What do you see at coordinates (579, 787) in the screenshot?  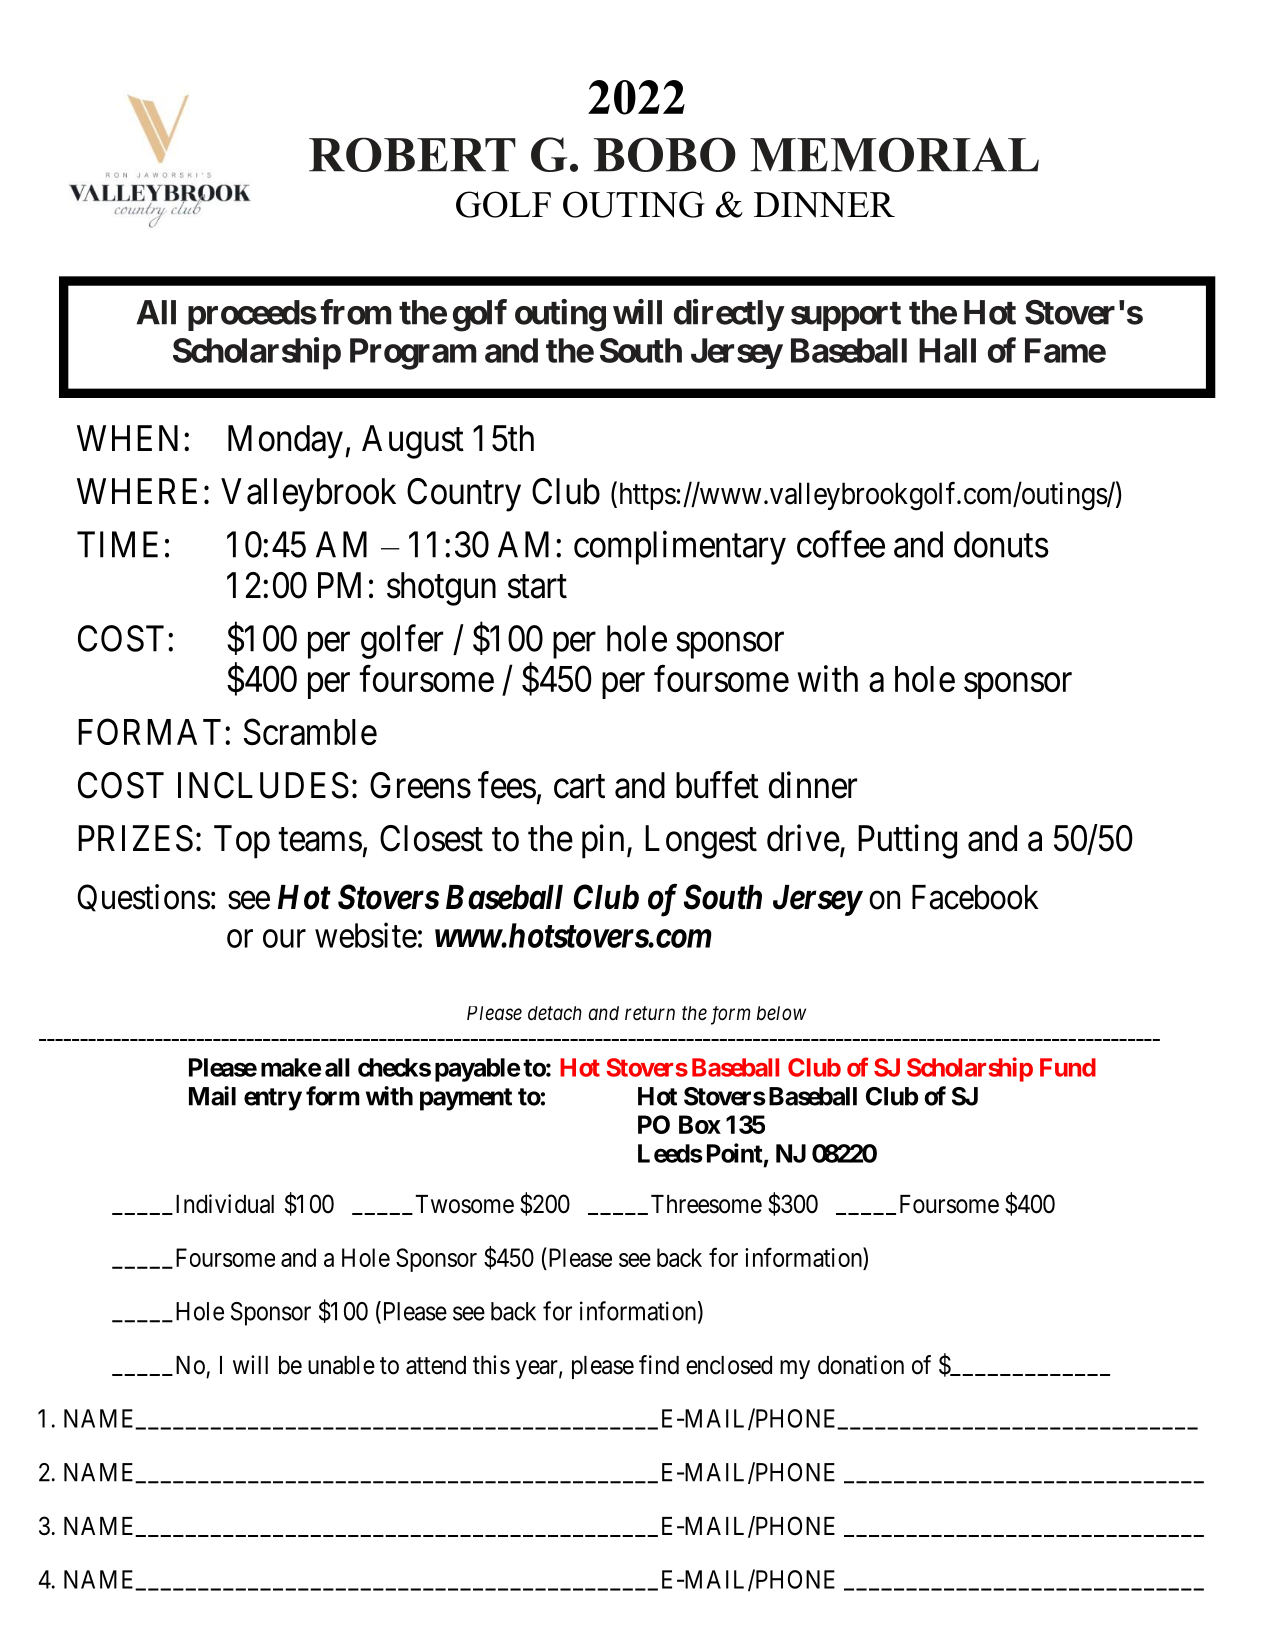 I see `cart` at bounding box center [579, 787].
